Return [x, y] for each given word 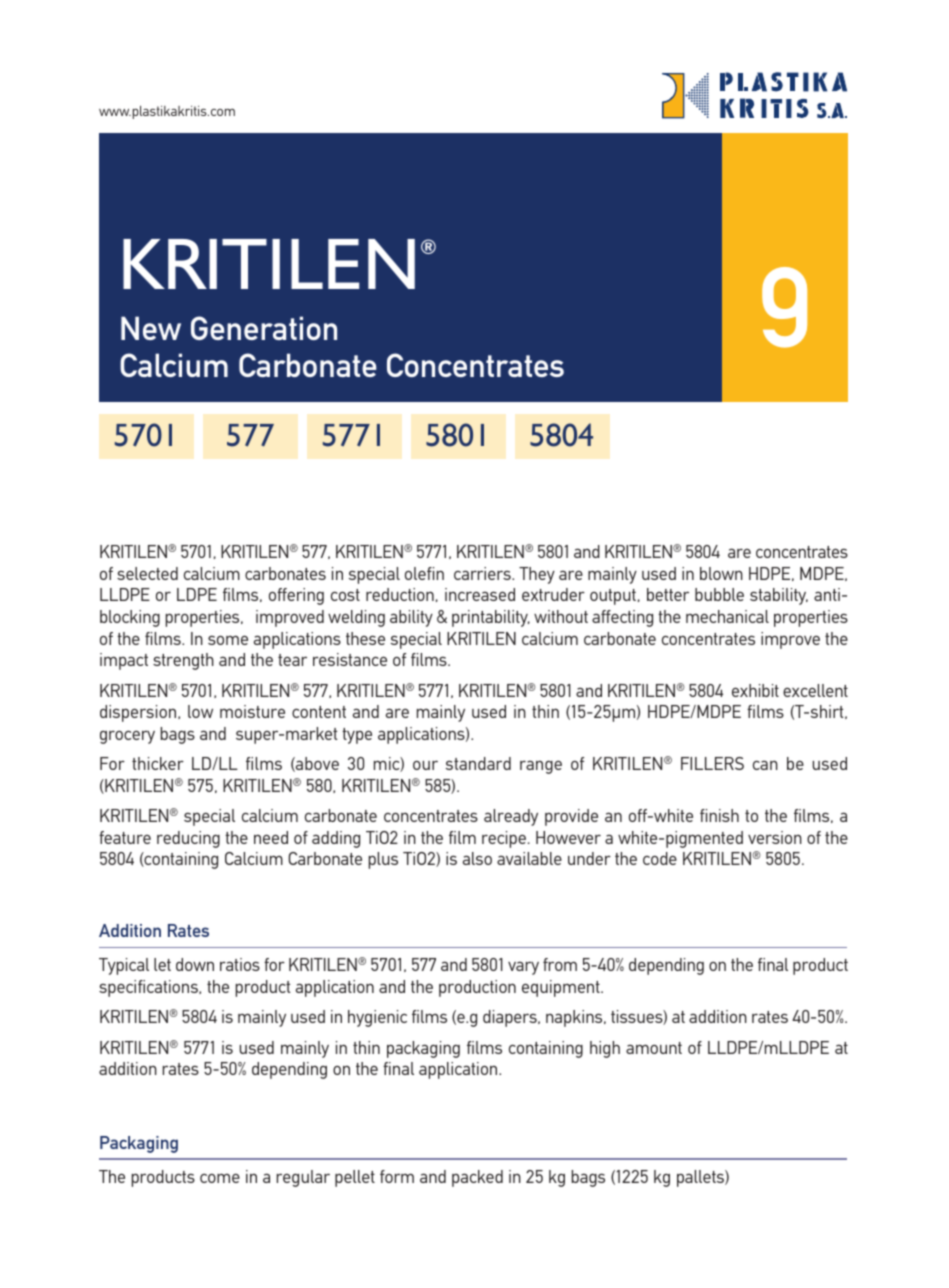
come [220, 1178]
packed [477, 1178]
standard [478, 763]
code [660, 858]
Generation [264, 328]
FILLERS [712, 763]
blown [721, 573]
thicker [158, 763]
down [195, 964]
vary [523, 968]
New [151, 328]
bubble [719, 594]
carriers [483, 573]
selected [147, 573]
